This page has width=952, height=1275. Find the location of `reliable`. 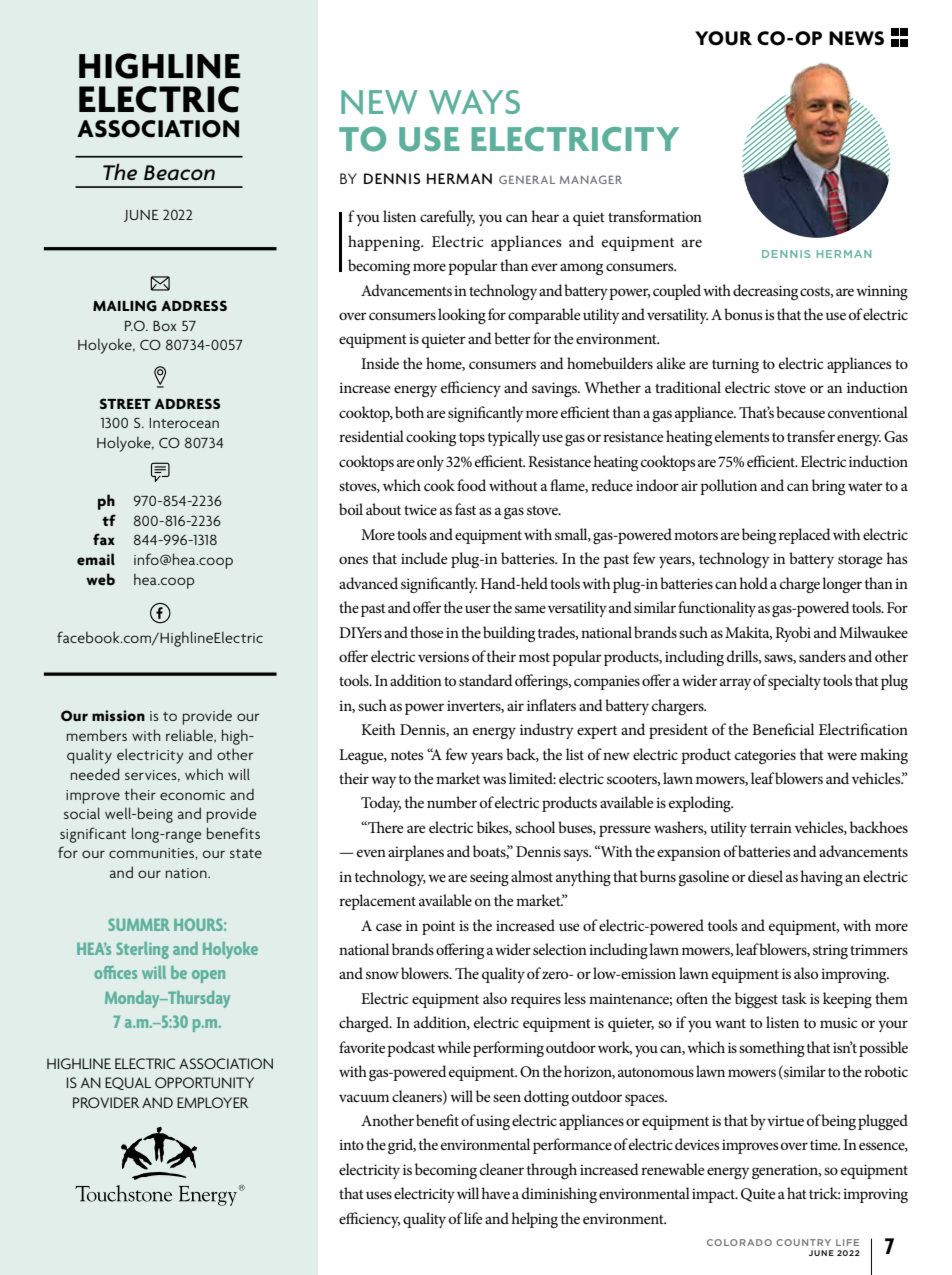

reliable is located at coordinates (190, 736).
